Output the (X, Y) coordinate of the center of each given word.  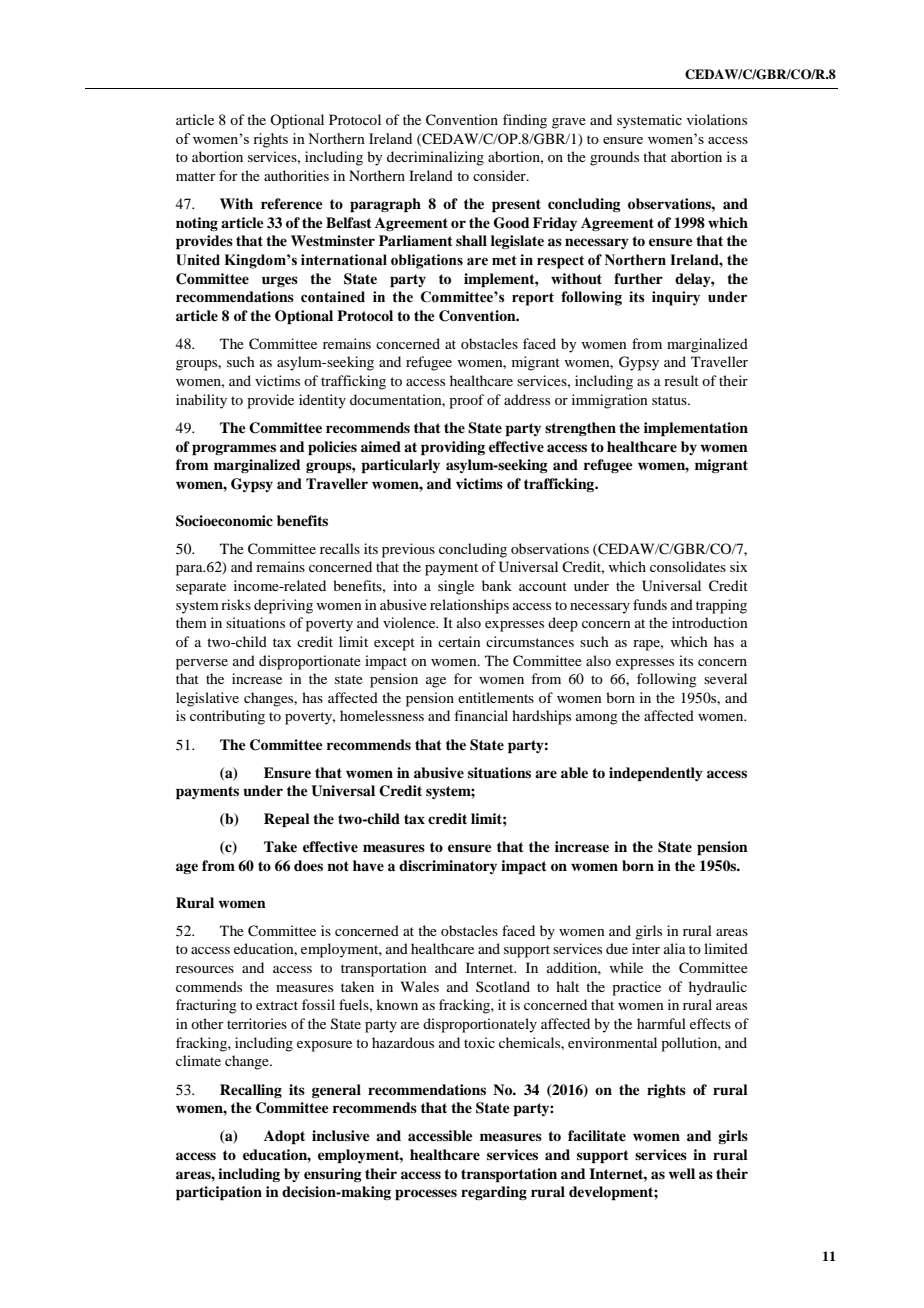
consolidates (688, 566)
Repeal (287, 820)
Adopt (284, 1137)
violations (717, 119)
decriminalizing (435, 158)
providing (453, 448)
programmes (234, 450)
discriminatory (448, 867)
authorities (296, 175)
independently (656, 774)
